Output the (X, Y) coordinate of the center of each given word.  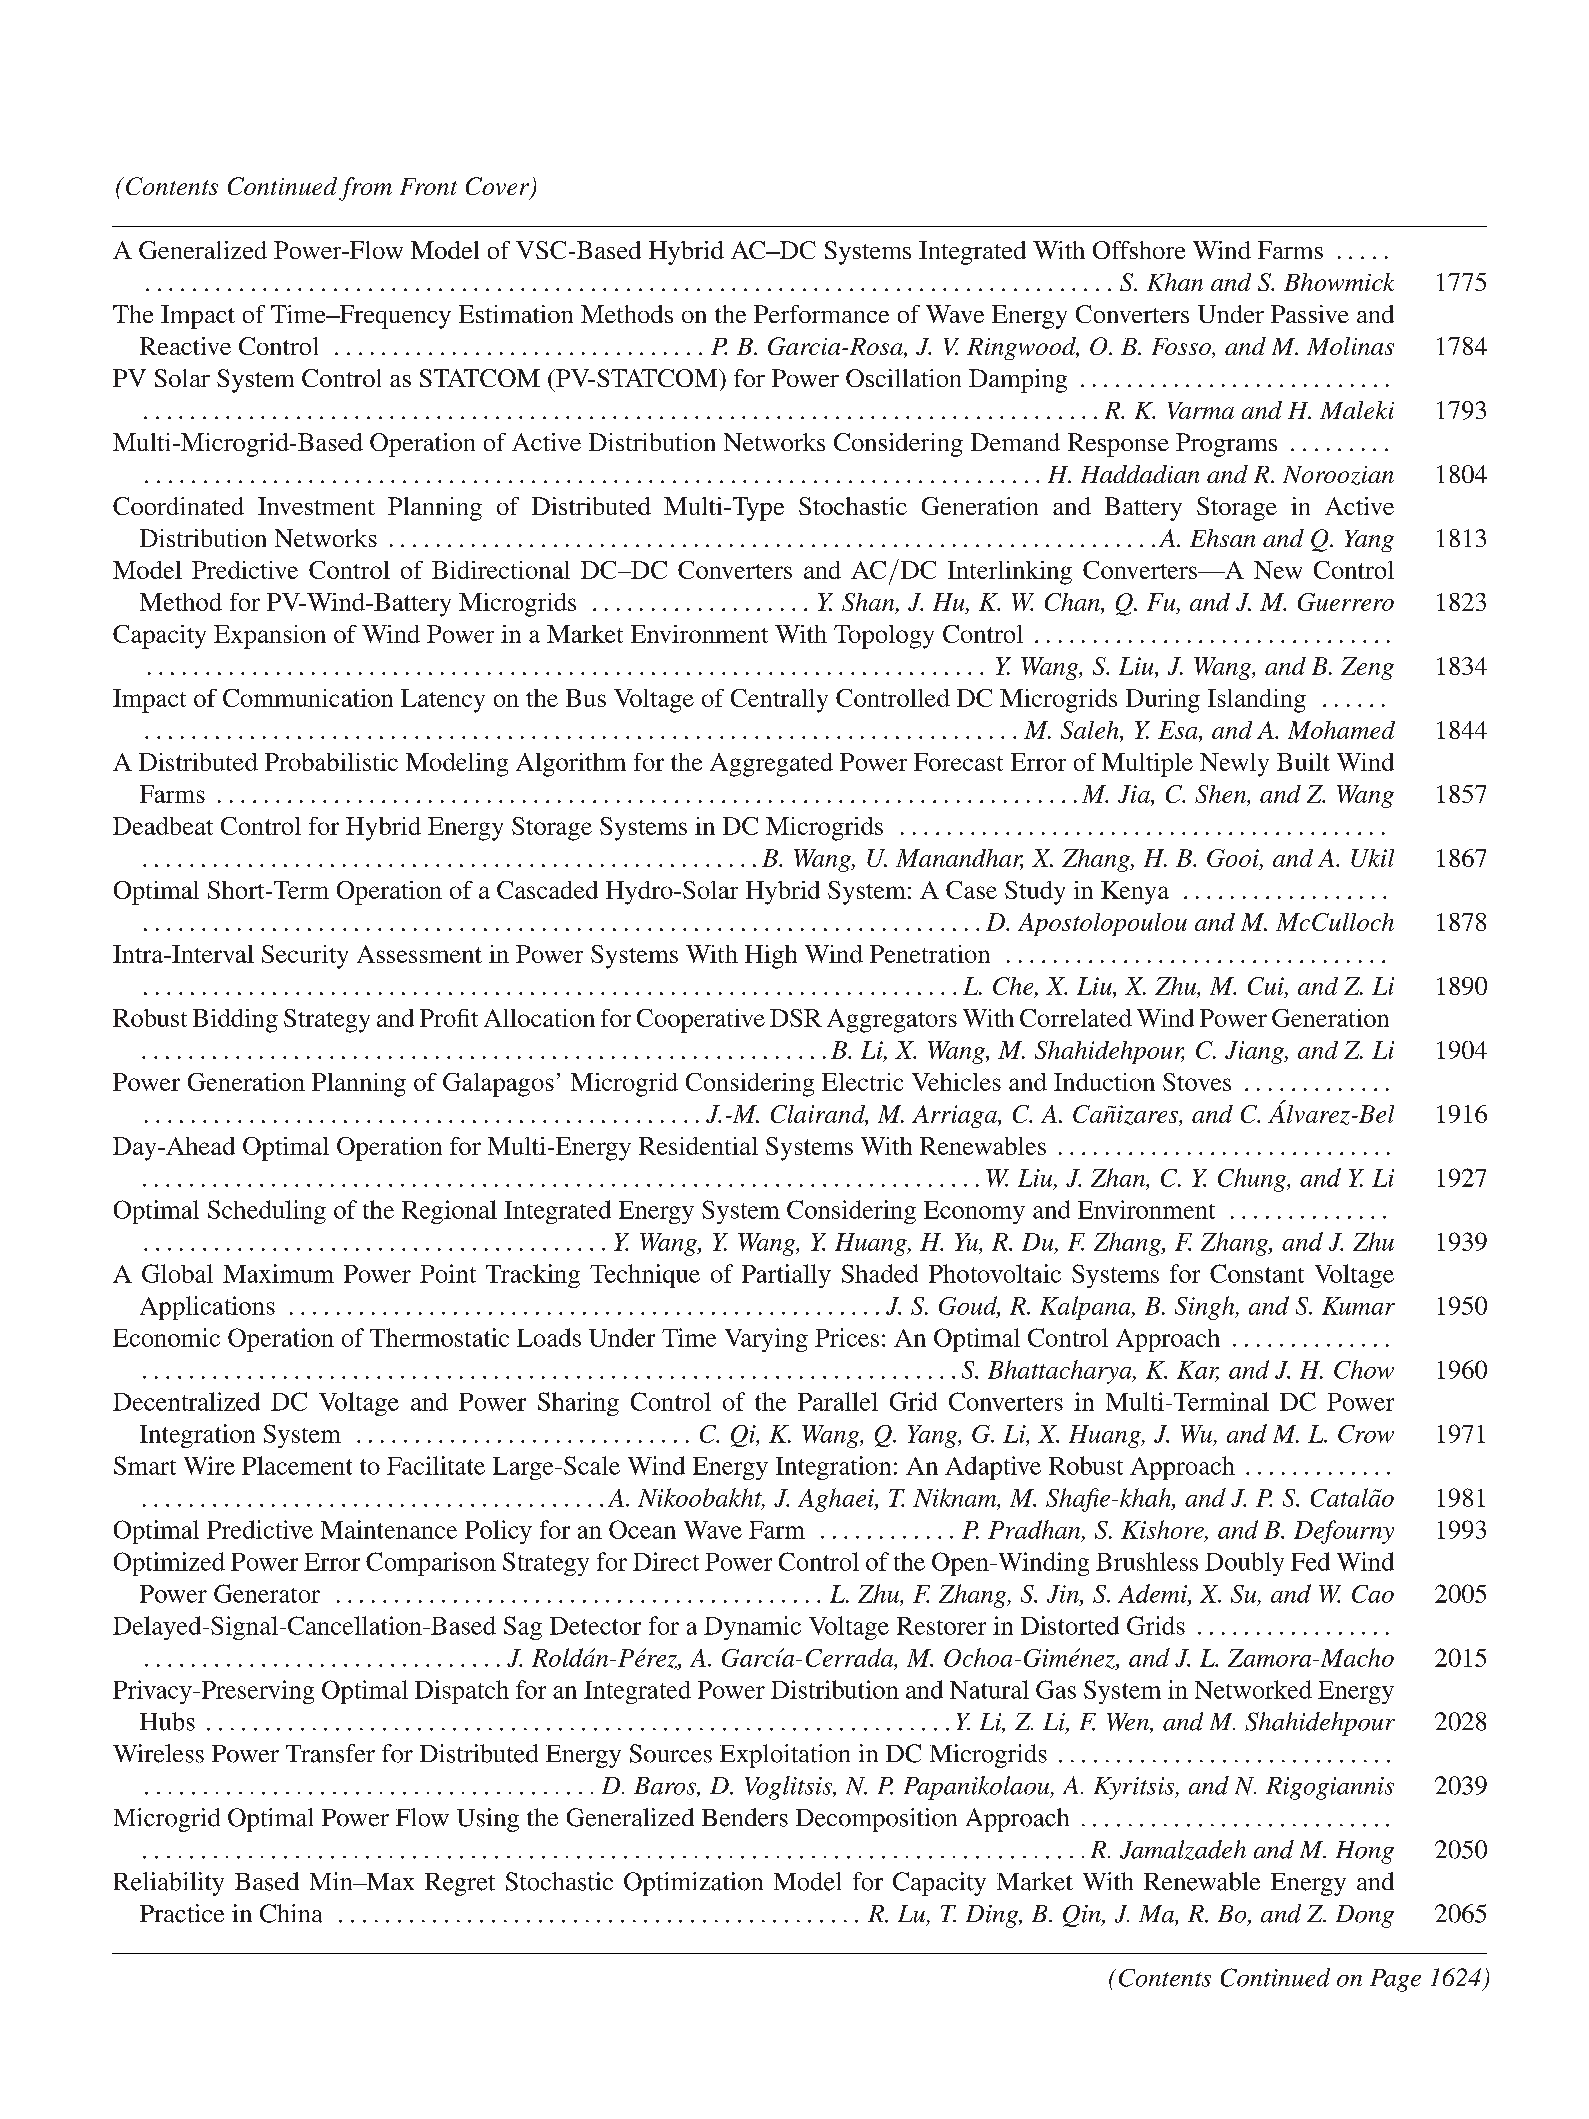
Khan (1175, 282)
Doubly (1244, 1564)
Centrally (779, 701)
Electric (862, 1082)
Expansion (270, 637)
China (291, 1913)
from (365, 189)
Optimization (693, 1884)
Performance (821, 314)
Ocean (642, 1529)
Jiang (1255, 1052)
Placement (297, 1465)
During (1163, 701)
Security (305, 957)
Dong (1365, 1916)
